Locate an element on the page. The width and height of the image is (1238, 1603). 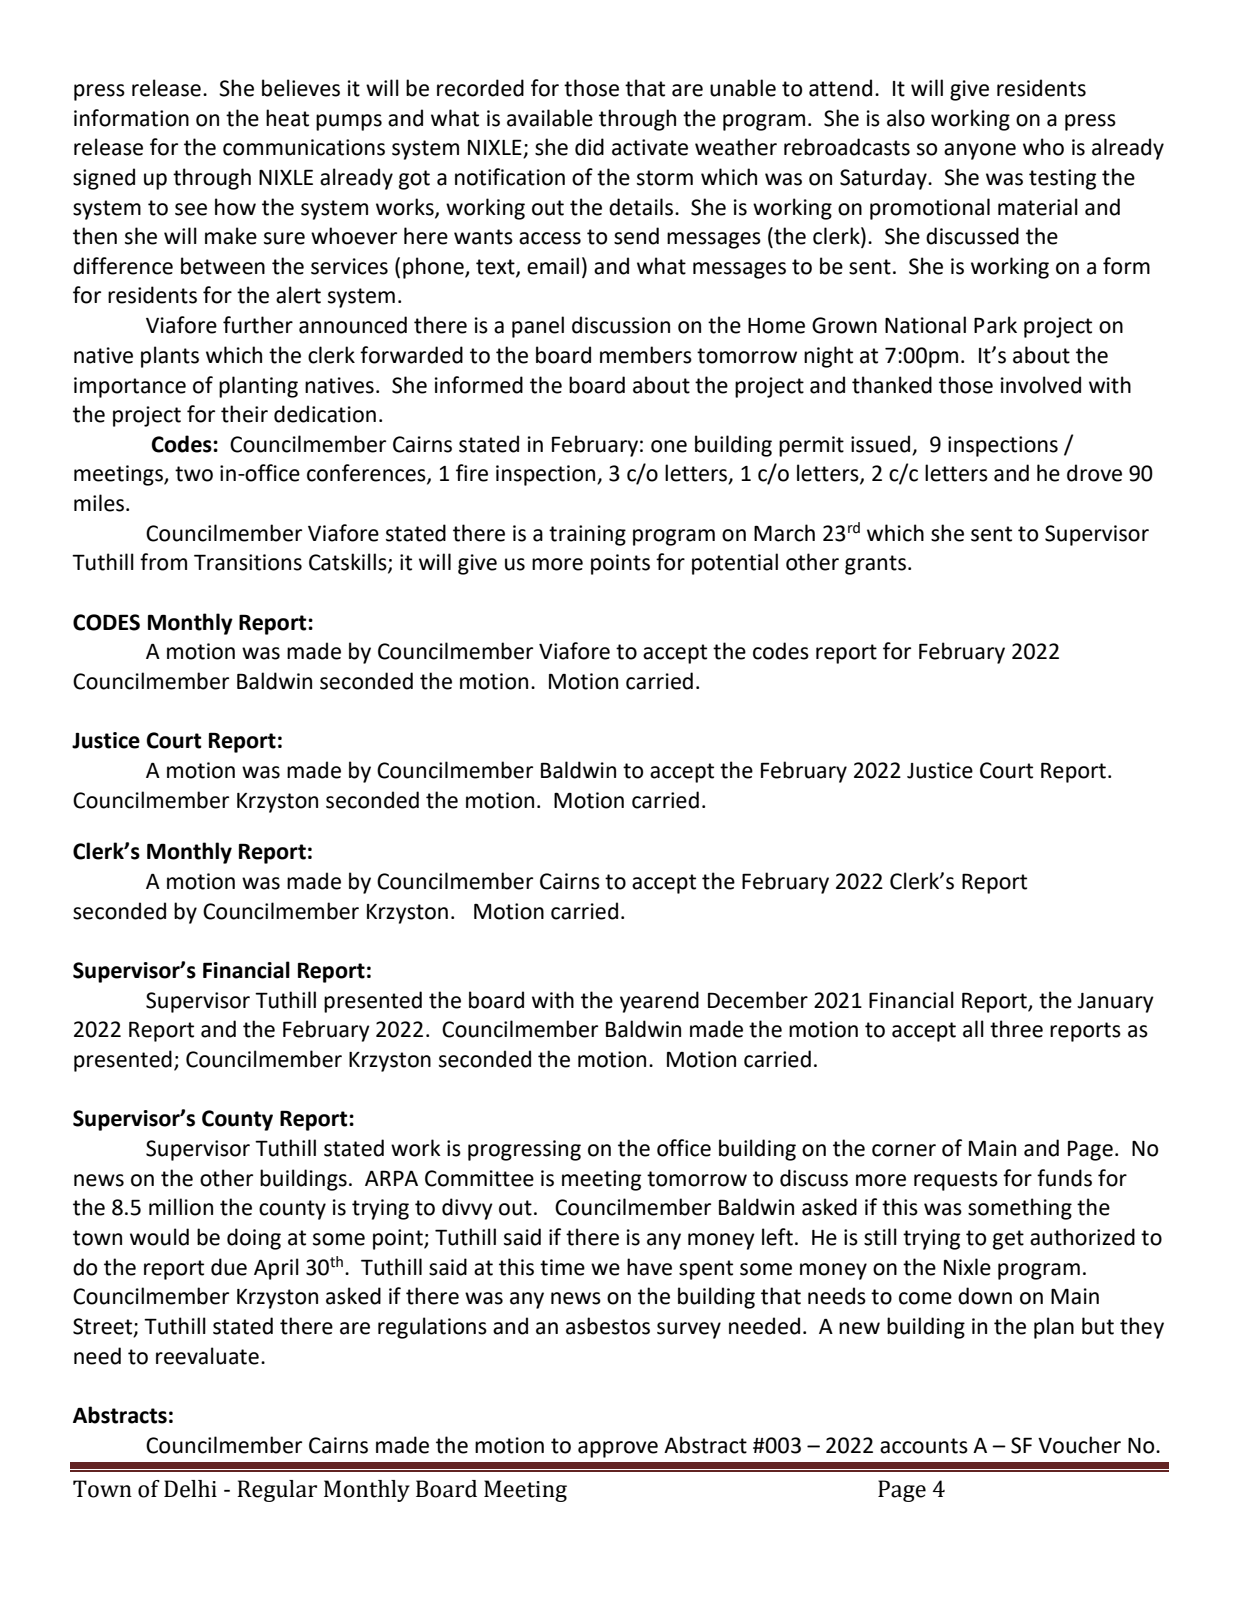
approve is located at coordinates (618, 1449).
